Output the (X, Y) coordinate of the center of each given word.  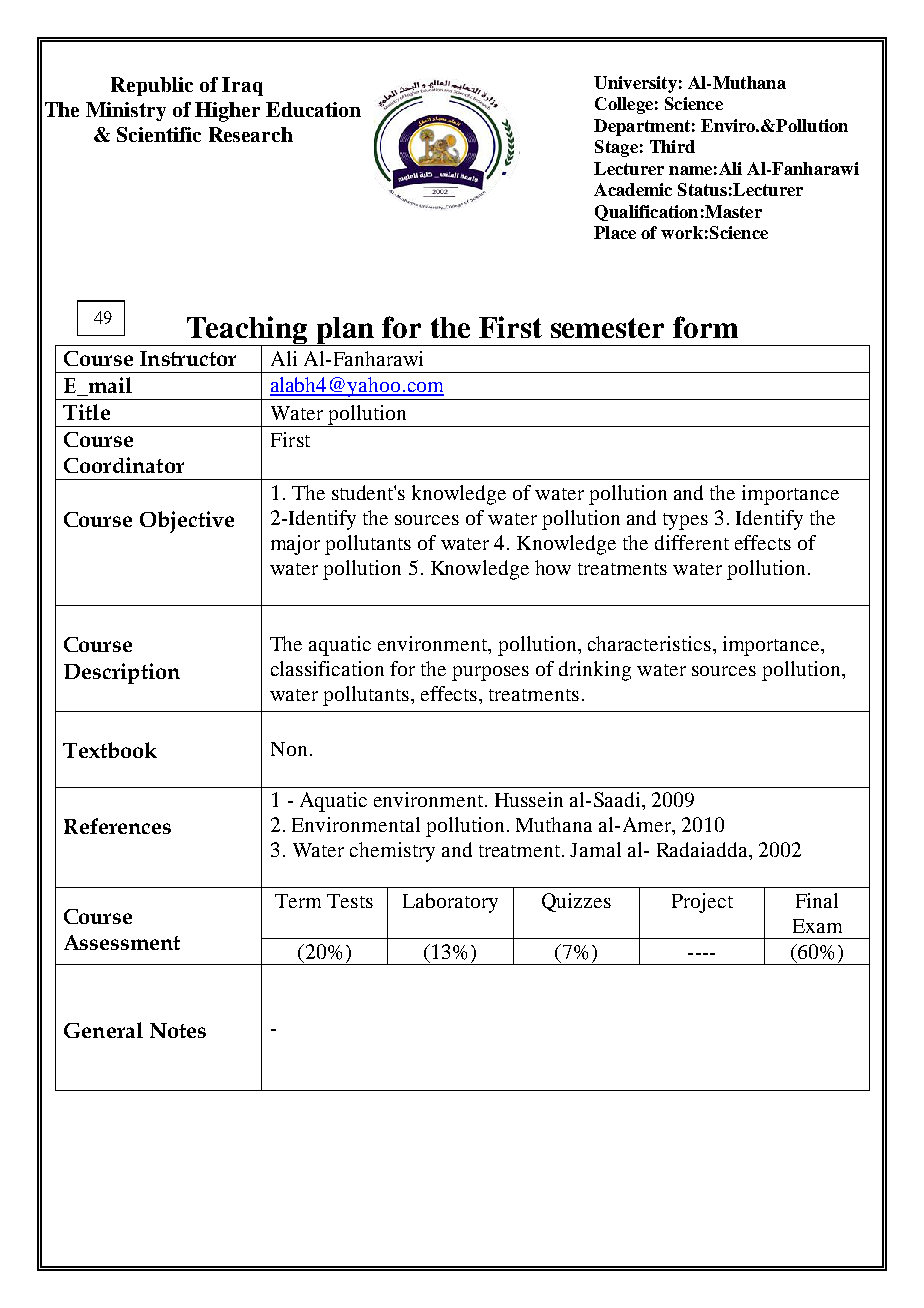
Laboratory (450, 903)
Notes (178, 1030)
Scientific (159, 134)
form (705, 327)
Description (122, 673)
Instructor (188, 358)
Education (313, 109)
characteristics (649, 643)
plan (345, 331)
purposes (490, 673)
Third (672, 146)
